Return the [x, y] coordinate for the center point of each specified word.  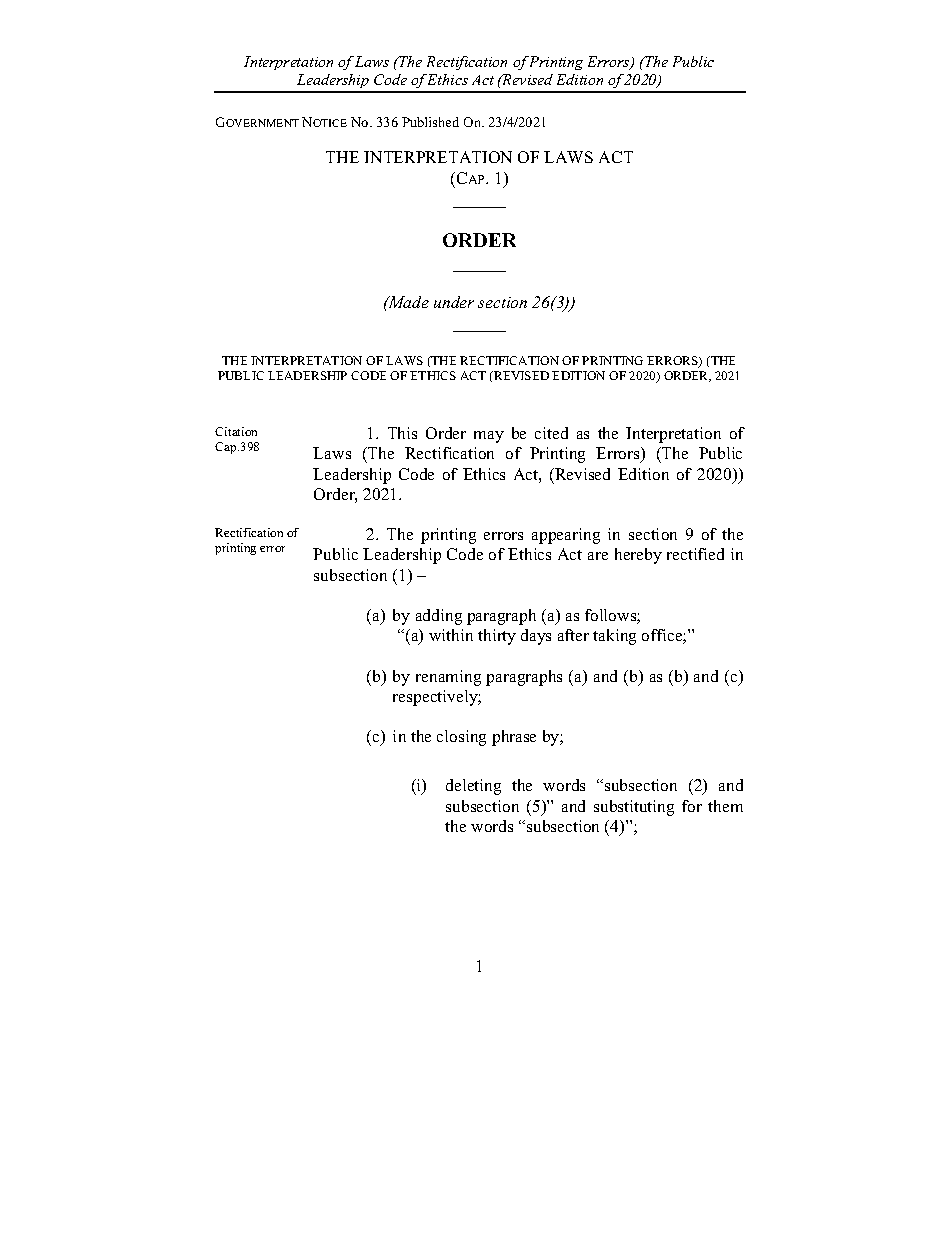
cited [551, 433]
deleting [473, 787]
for [692, 806]
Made [407, 302]
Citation [236, 431]
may [489, 437]
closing [461, 738]
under [454, 302]
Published [430, 122]
